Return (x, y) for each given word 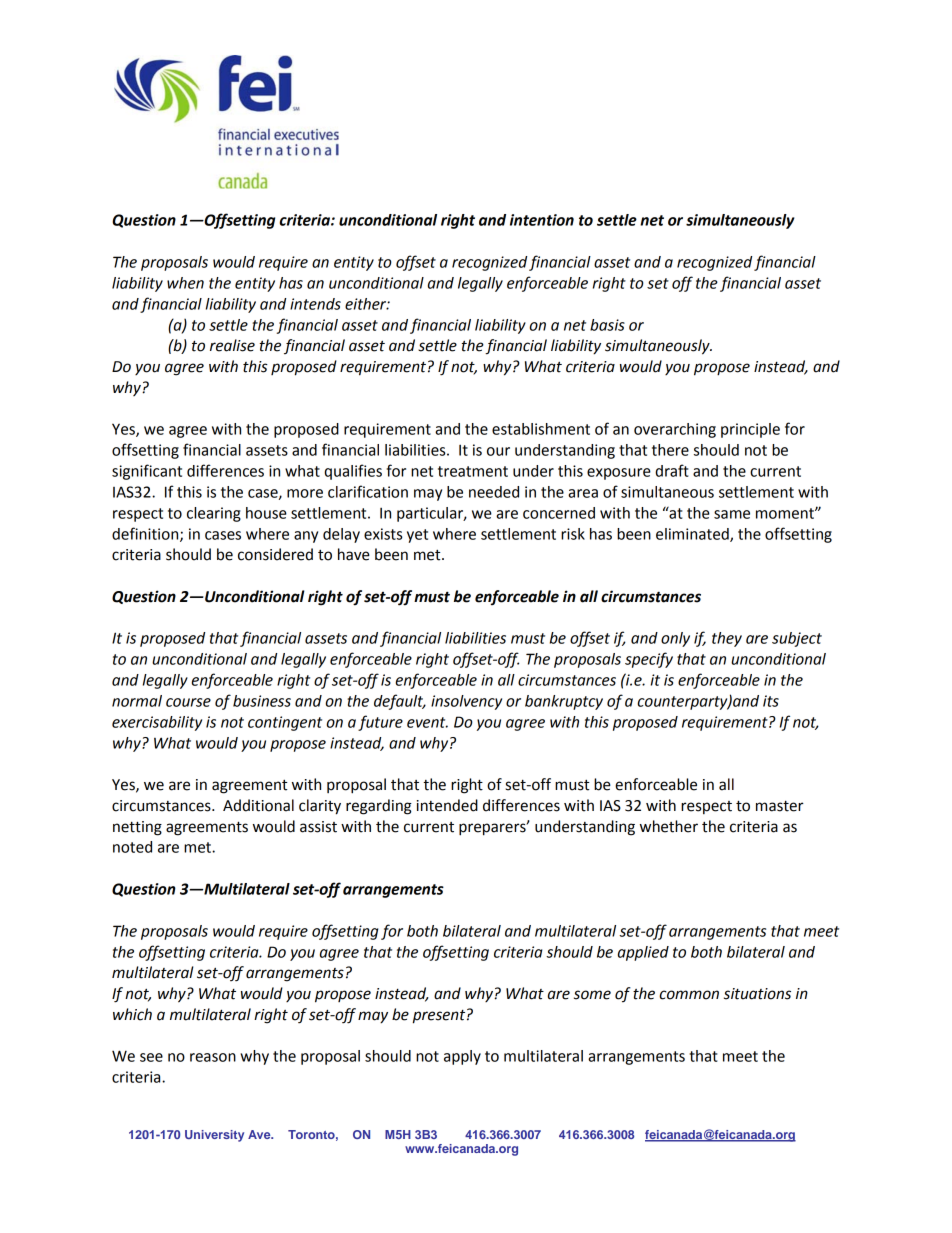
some (592, 995)
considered (275, 554)
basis (607, 325)
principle (750, 430)
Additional (258, 805)
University (214, 1136)
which (132, 1014)
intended (447, 805)
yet (417, 536)
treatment (473, 471)
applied (643, 953)
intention (542, 220)
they (727, 639)
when (185, 283)
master (780, 806)
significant (147, 472)
